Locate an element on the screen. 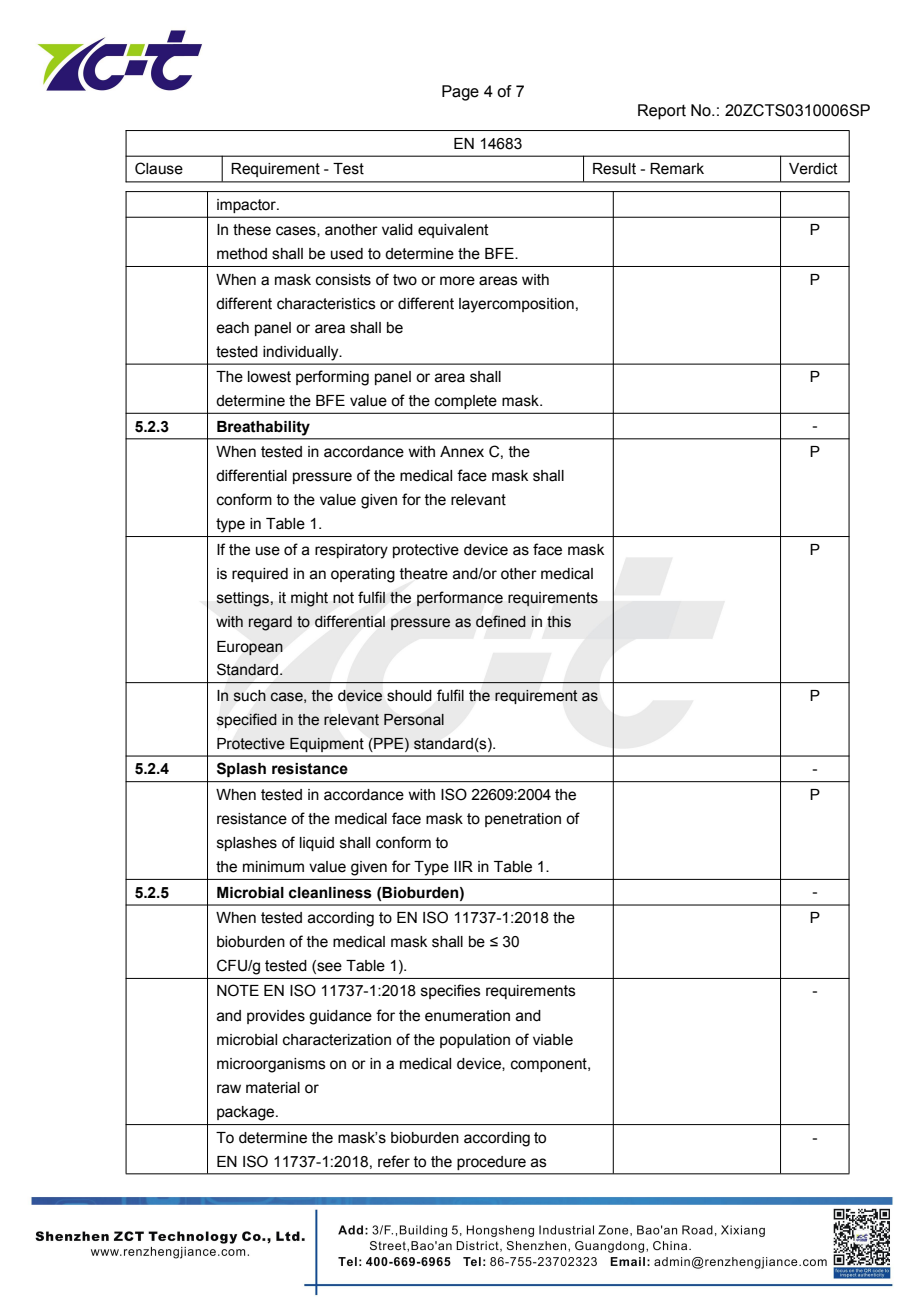 The height and width of the screenshot is (1308, 924). Page is located at coordinates (460, 93).
